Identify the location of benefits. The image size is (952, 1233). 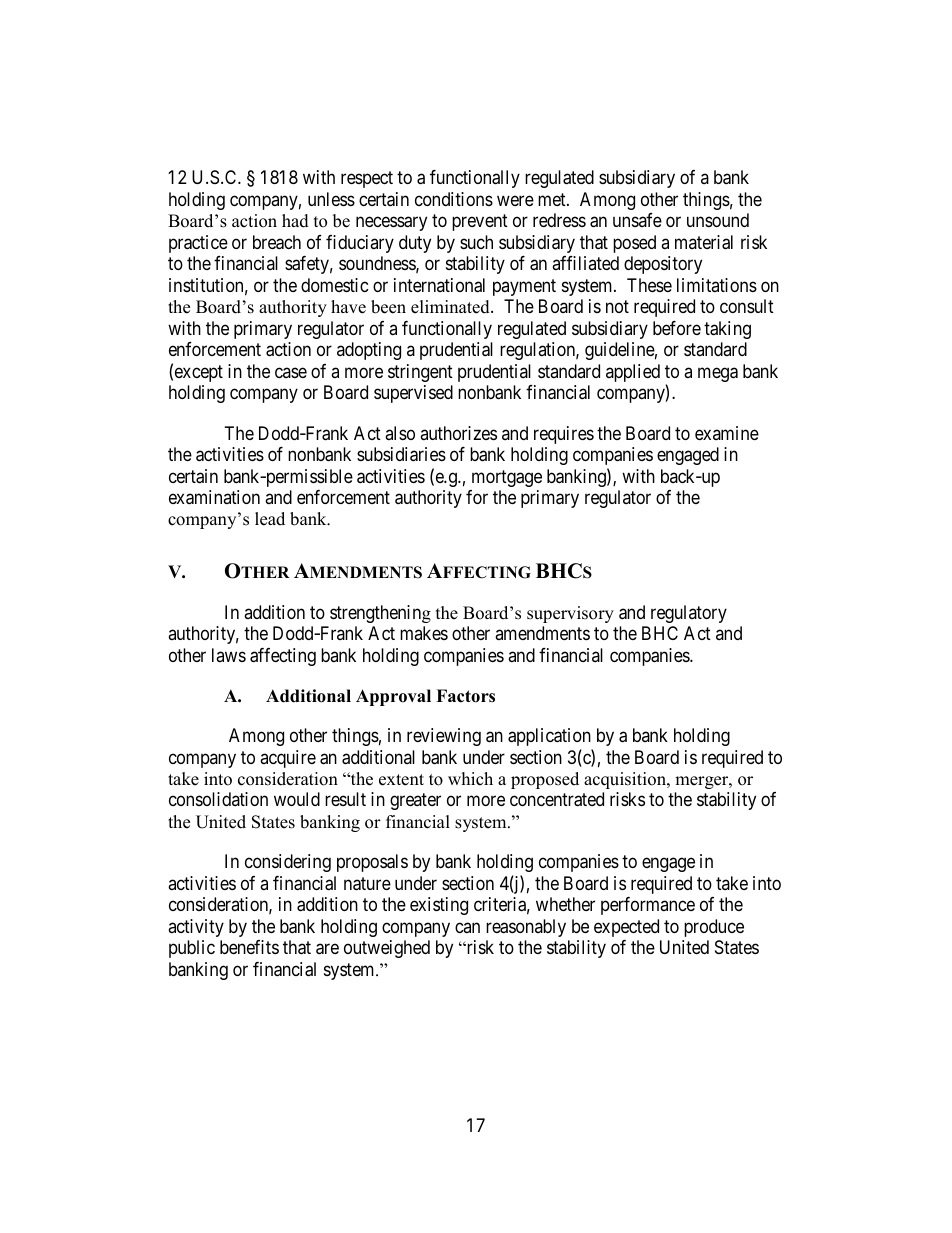
(249, 947).
